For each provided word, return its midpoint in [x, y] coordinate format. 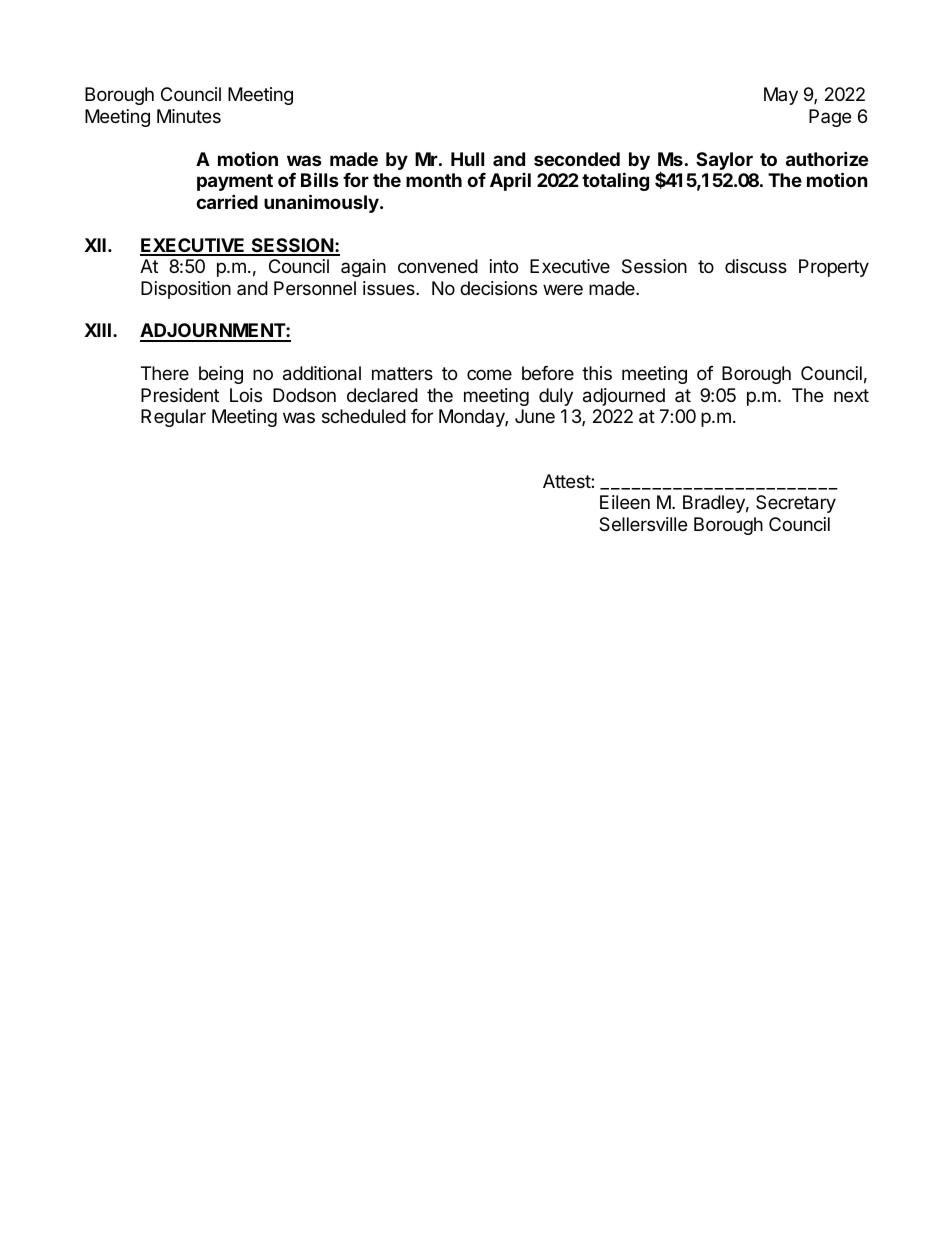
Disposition [186, 290]
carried [227, 201]
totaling [615, 181]
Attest [567, 481]
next [851, 395]
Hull [467, 159]
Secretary [796, 504]
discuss [756, 266]
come [489, 374]
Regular [173, 418]
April [510, 182]
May [781, 96]
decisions [498, 288]
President [180, 395]
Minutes [189, 116]
